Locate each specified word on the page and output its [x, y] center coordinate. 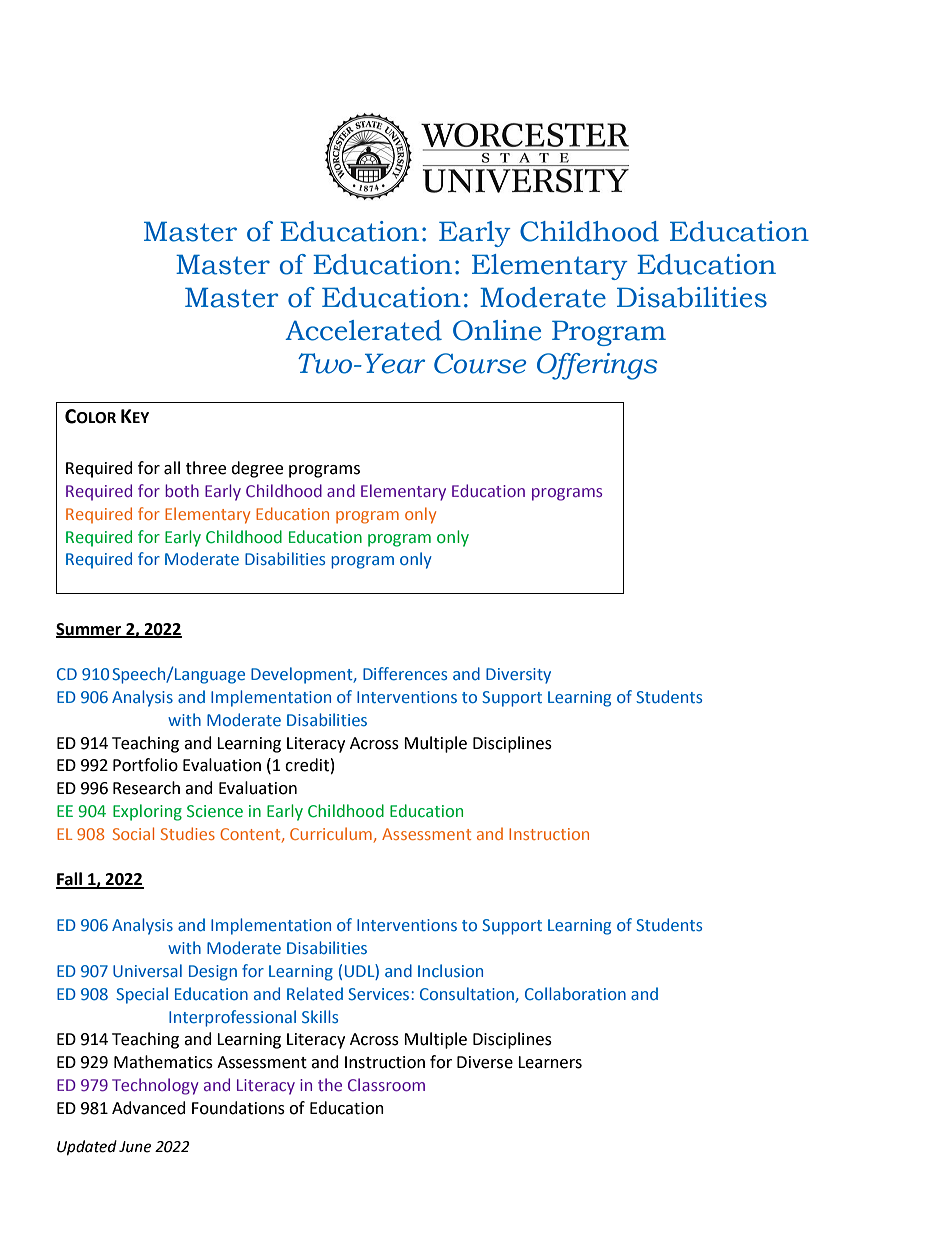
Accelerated [363, 330]
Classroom [386, 1084]
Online [497, 330]
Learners [550, 1062]
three [206, 468]
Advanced [149, 1108]
